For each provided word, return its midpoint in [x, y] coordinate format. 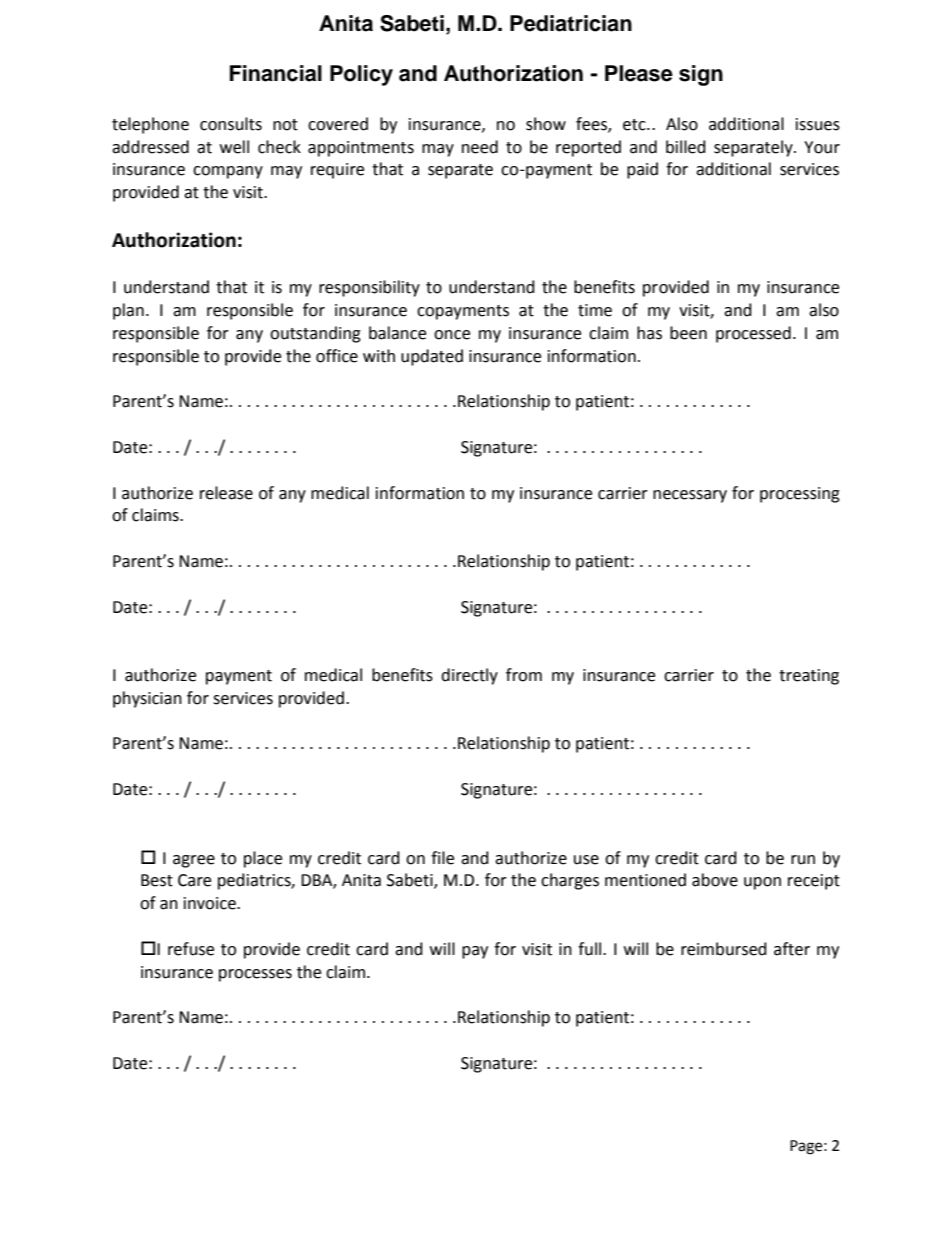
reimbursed [724, 949]
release [226, 493]
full [591, 949]
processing [800, 495]
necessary [690, 496]
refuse [191, 949]
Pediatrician [571, 23]
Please [639, 73]
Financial [276, 73]
